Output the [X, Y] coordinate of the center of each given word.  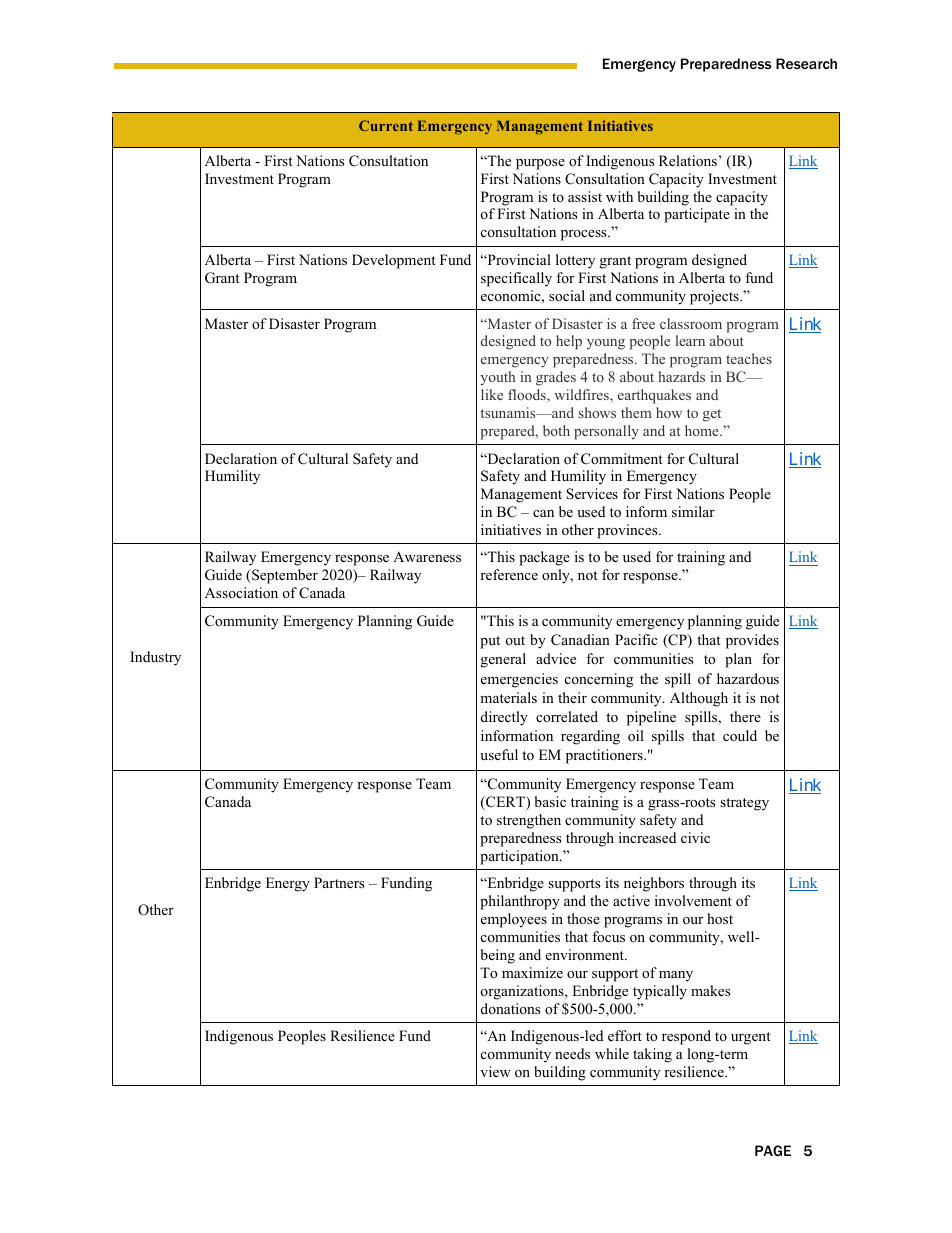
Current [386, 125]
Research [806, 63]
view [495, 1071]
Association [241, 593]
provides [752, 641]
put [490, 642]
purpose [540, 164]
